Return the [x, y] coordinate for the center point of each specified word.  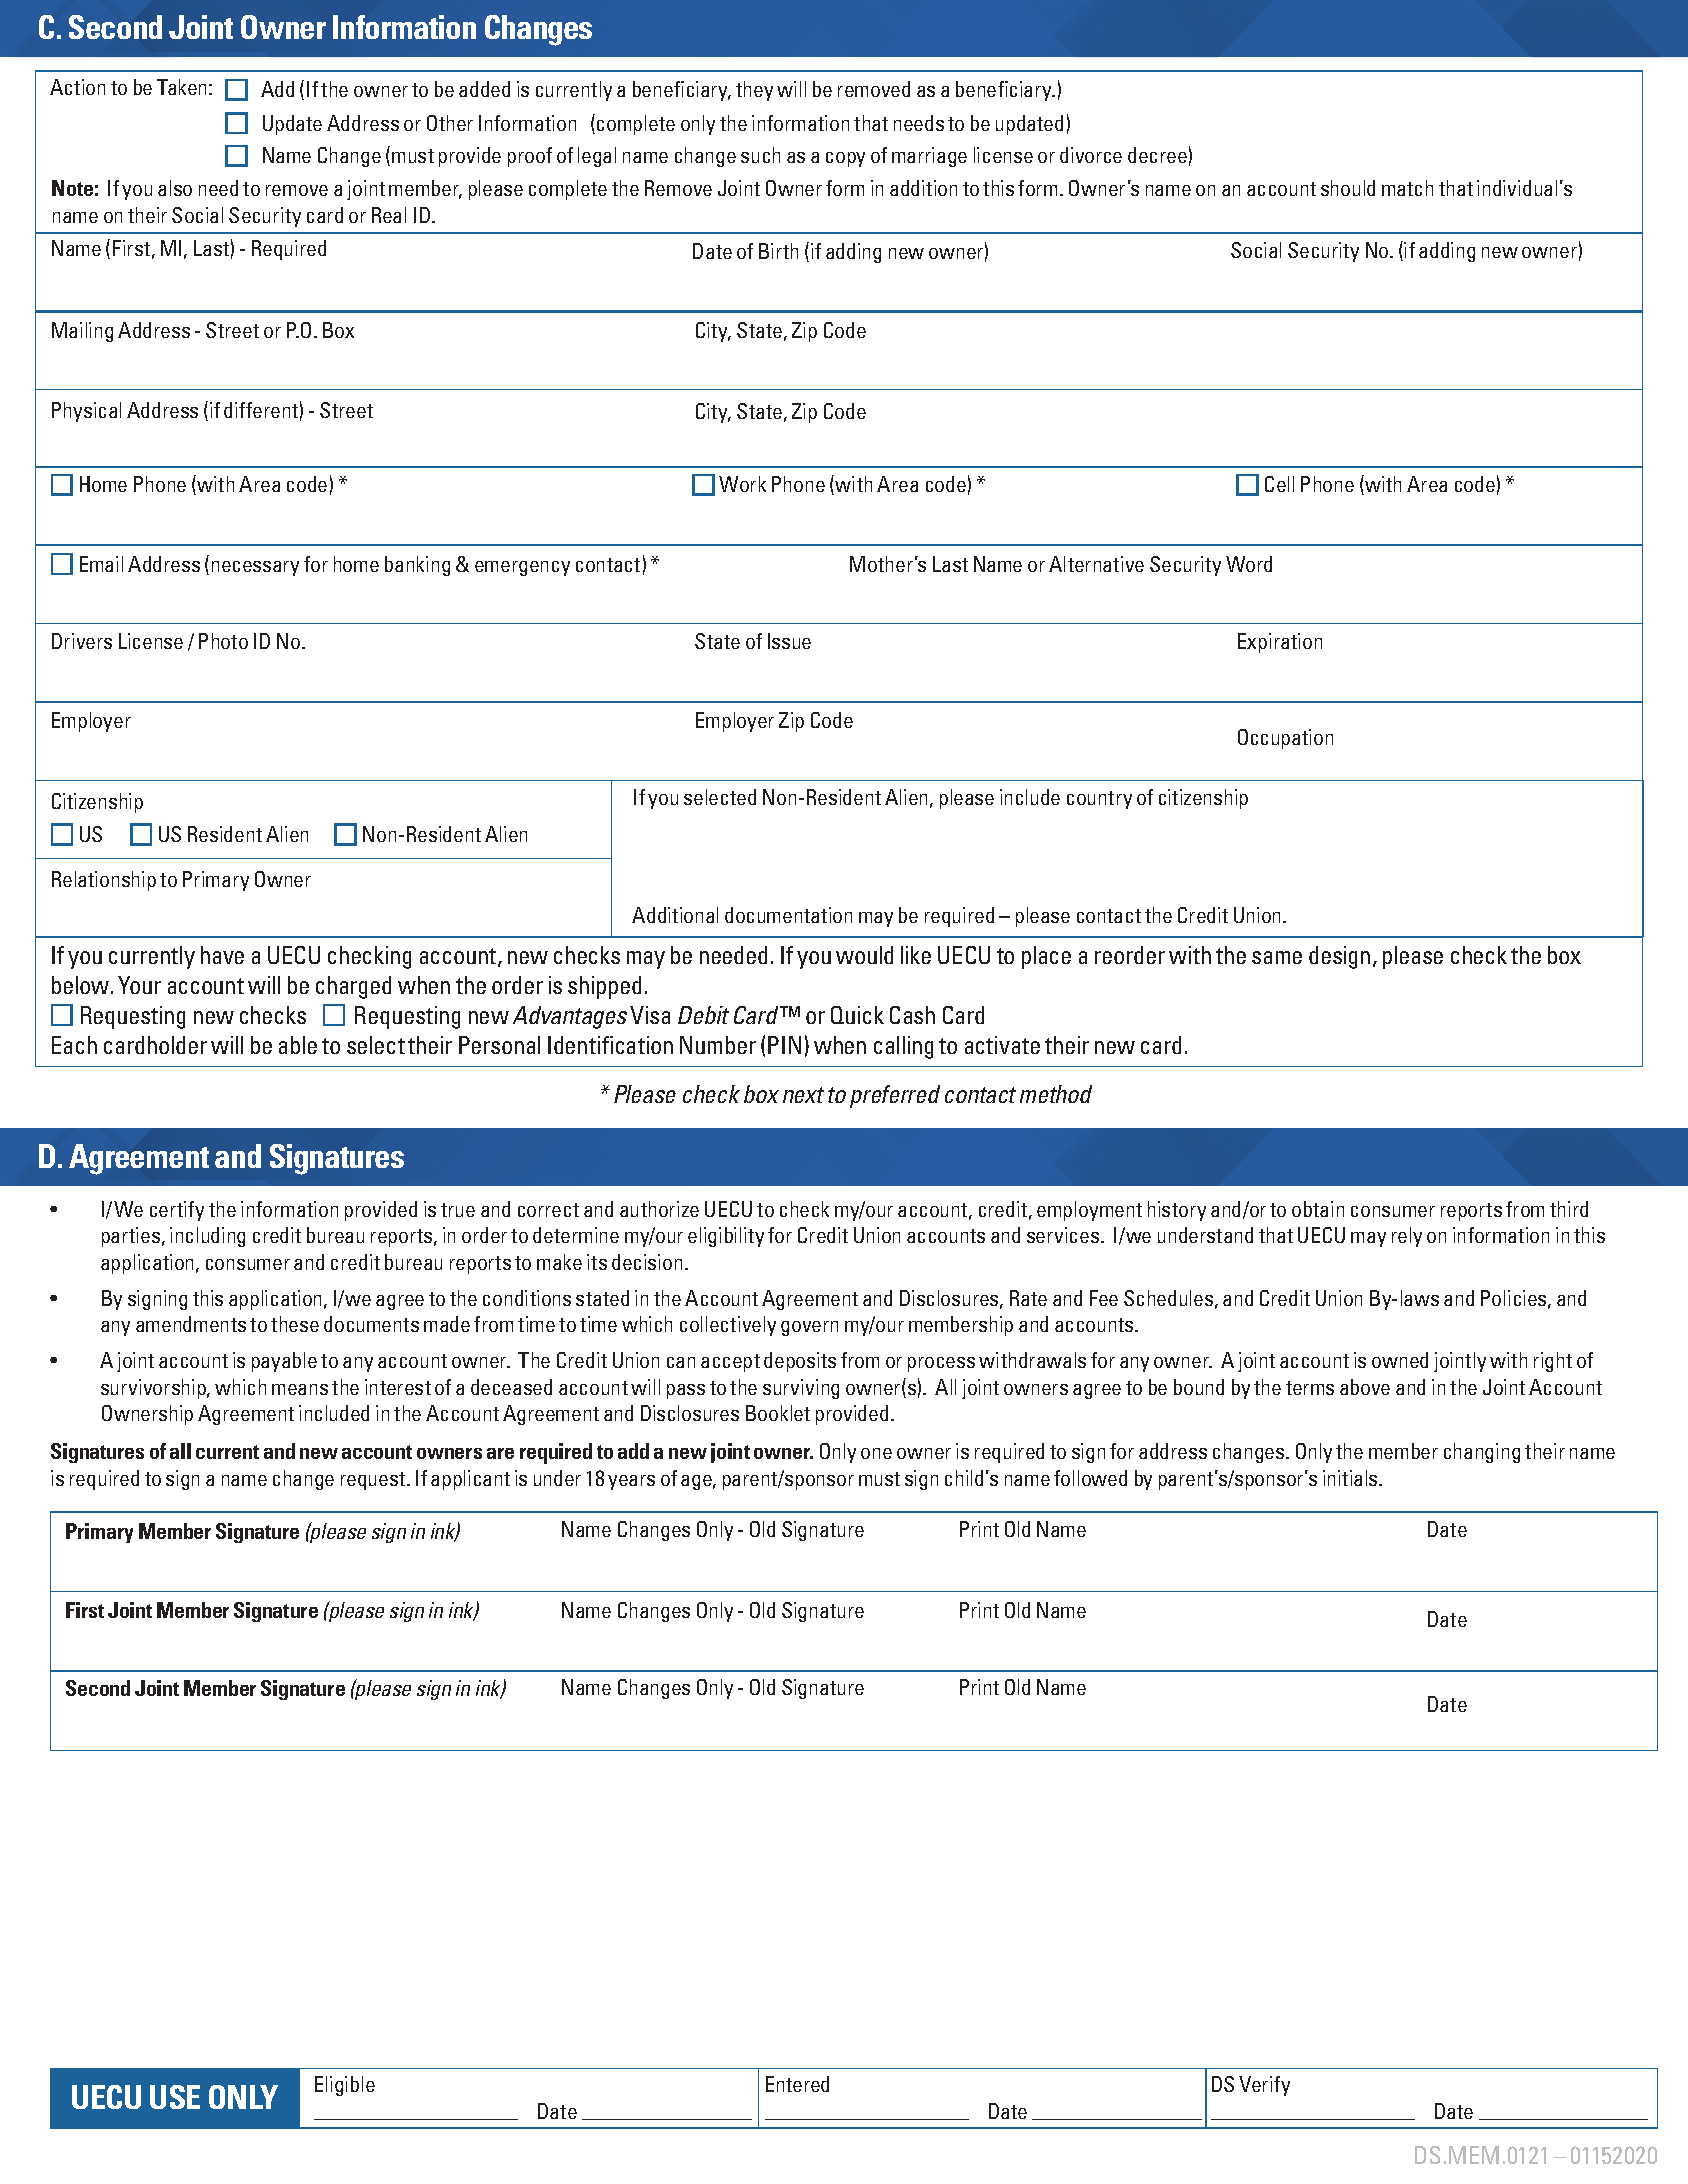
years [631, 1482]
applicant [470, 1480]
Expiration [1280, 643]
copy [845, 159]
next [803, 1095]
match [1407, 188]
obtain [1318, 1209]
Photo [223, 641]
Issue [789, 641]
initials [1351, 1478]
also [175, 188]
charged [353, 987]
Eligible [345, 2086]
